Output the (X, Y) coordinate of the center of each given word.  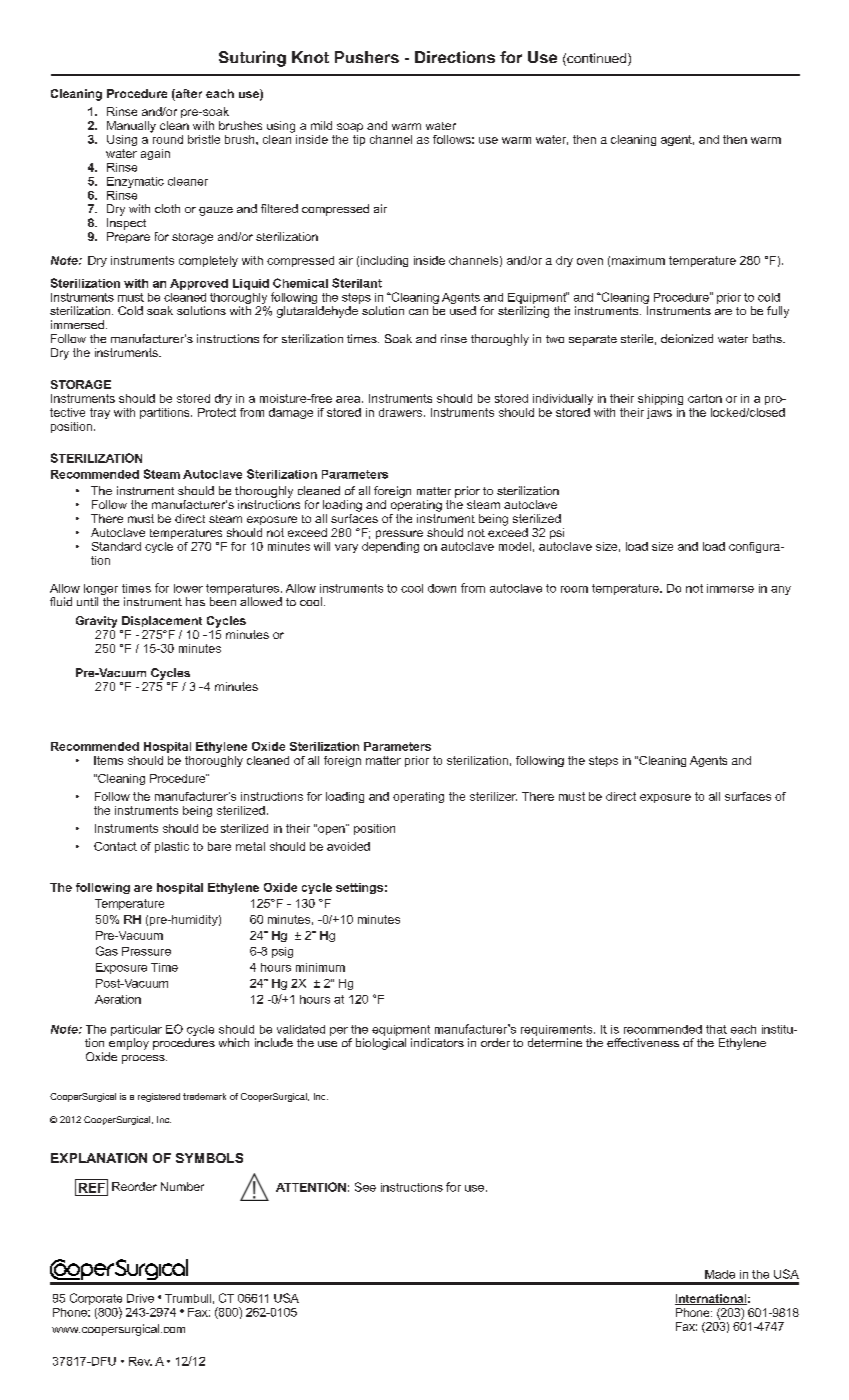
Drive (140, 1298)
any (781, 590)
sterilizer (493, 796)
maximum (638, 260)
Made (720, 1274)
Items (108, 760)
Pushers (367, 57)
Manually (131, 127)
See (365, 1187)
